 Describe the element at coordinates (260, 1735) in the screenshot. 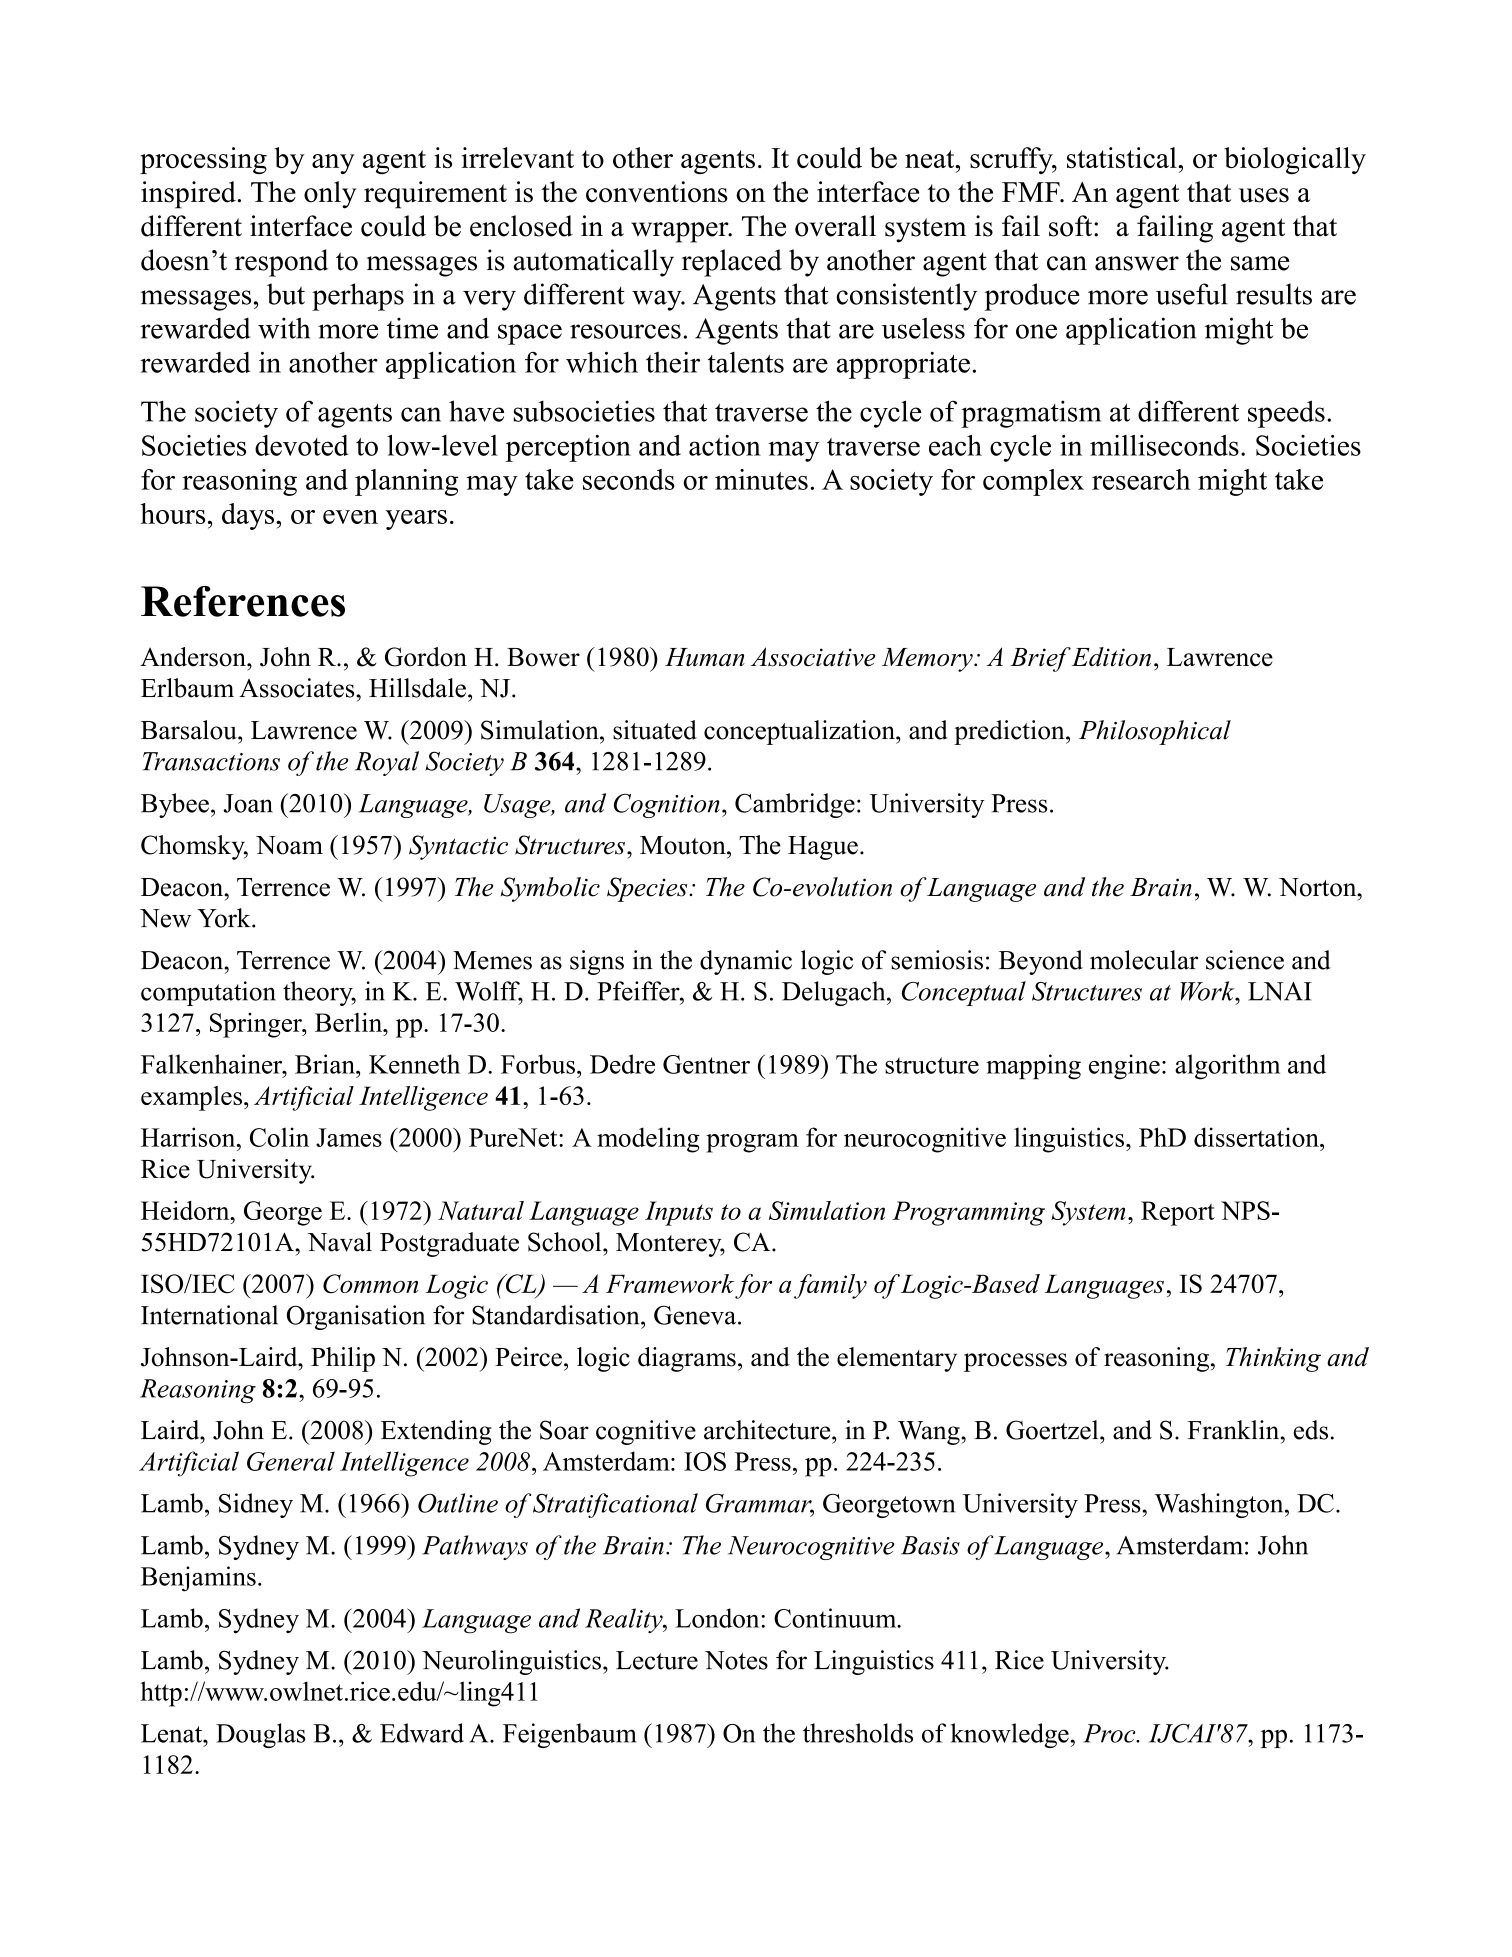

I see `Douglas` at that location.
